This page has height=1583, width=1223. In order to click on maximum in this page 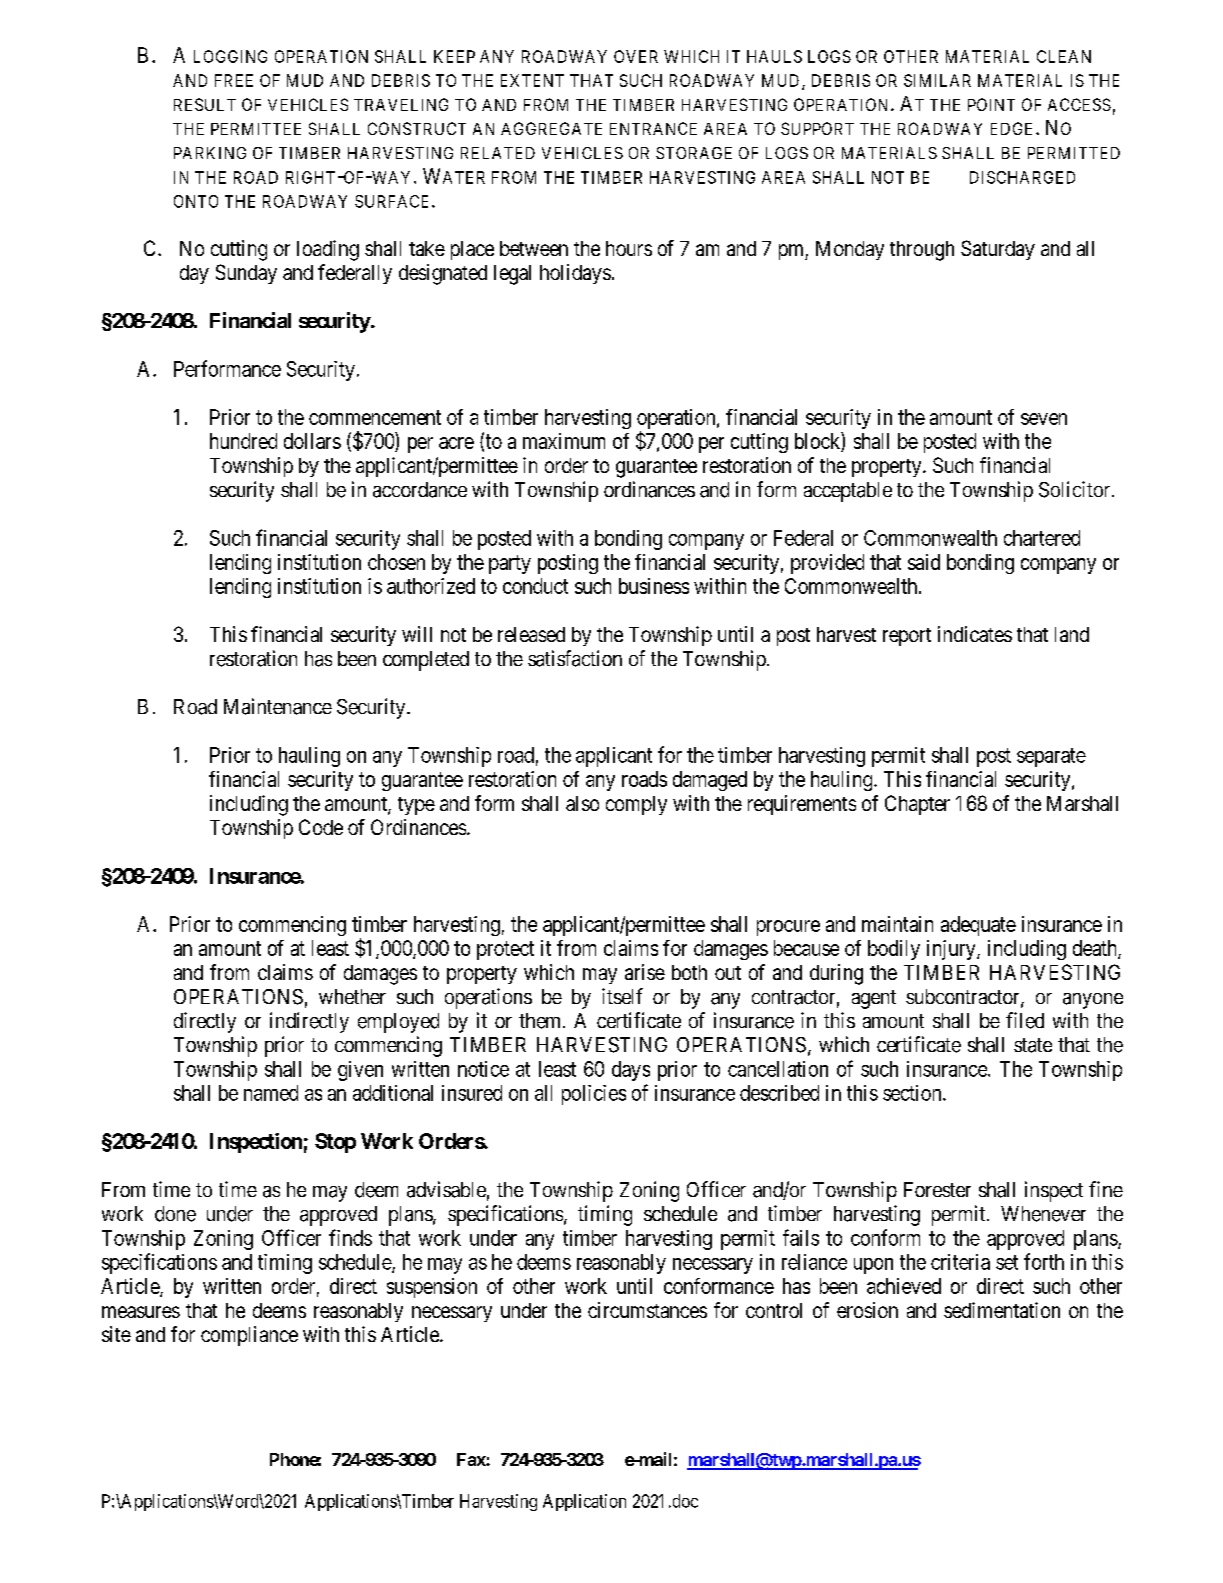, I will do `click(564, 441)`.
